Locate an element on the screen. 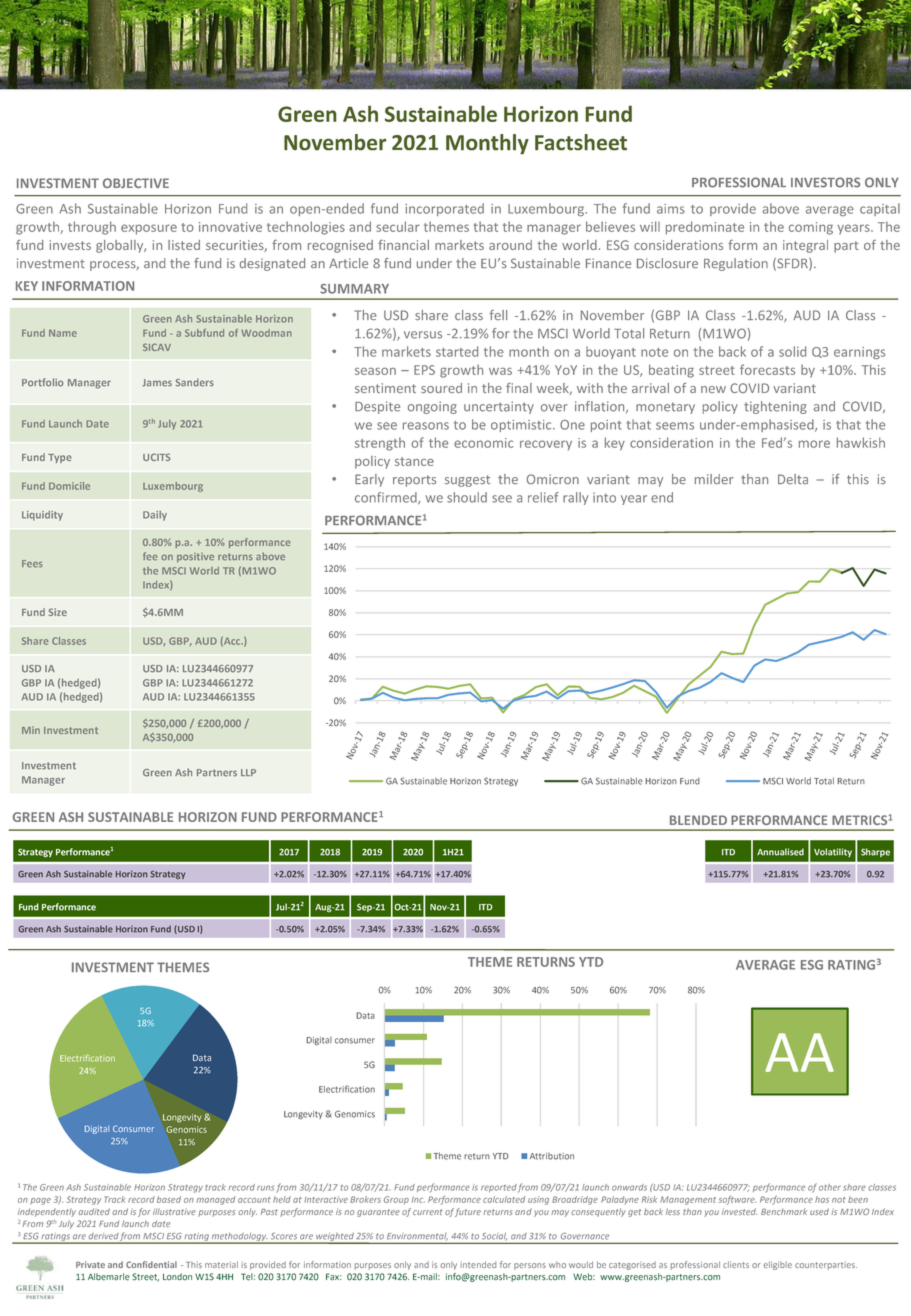 This screenshot has width=911, height=1316. Delta is located at coordinates (793, 479).
